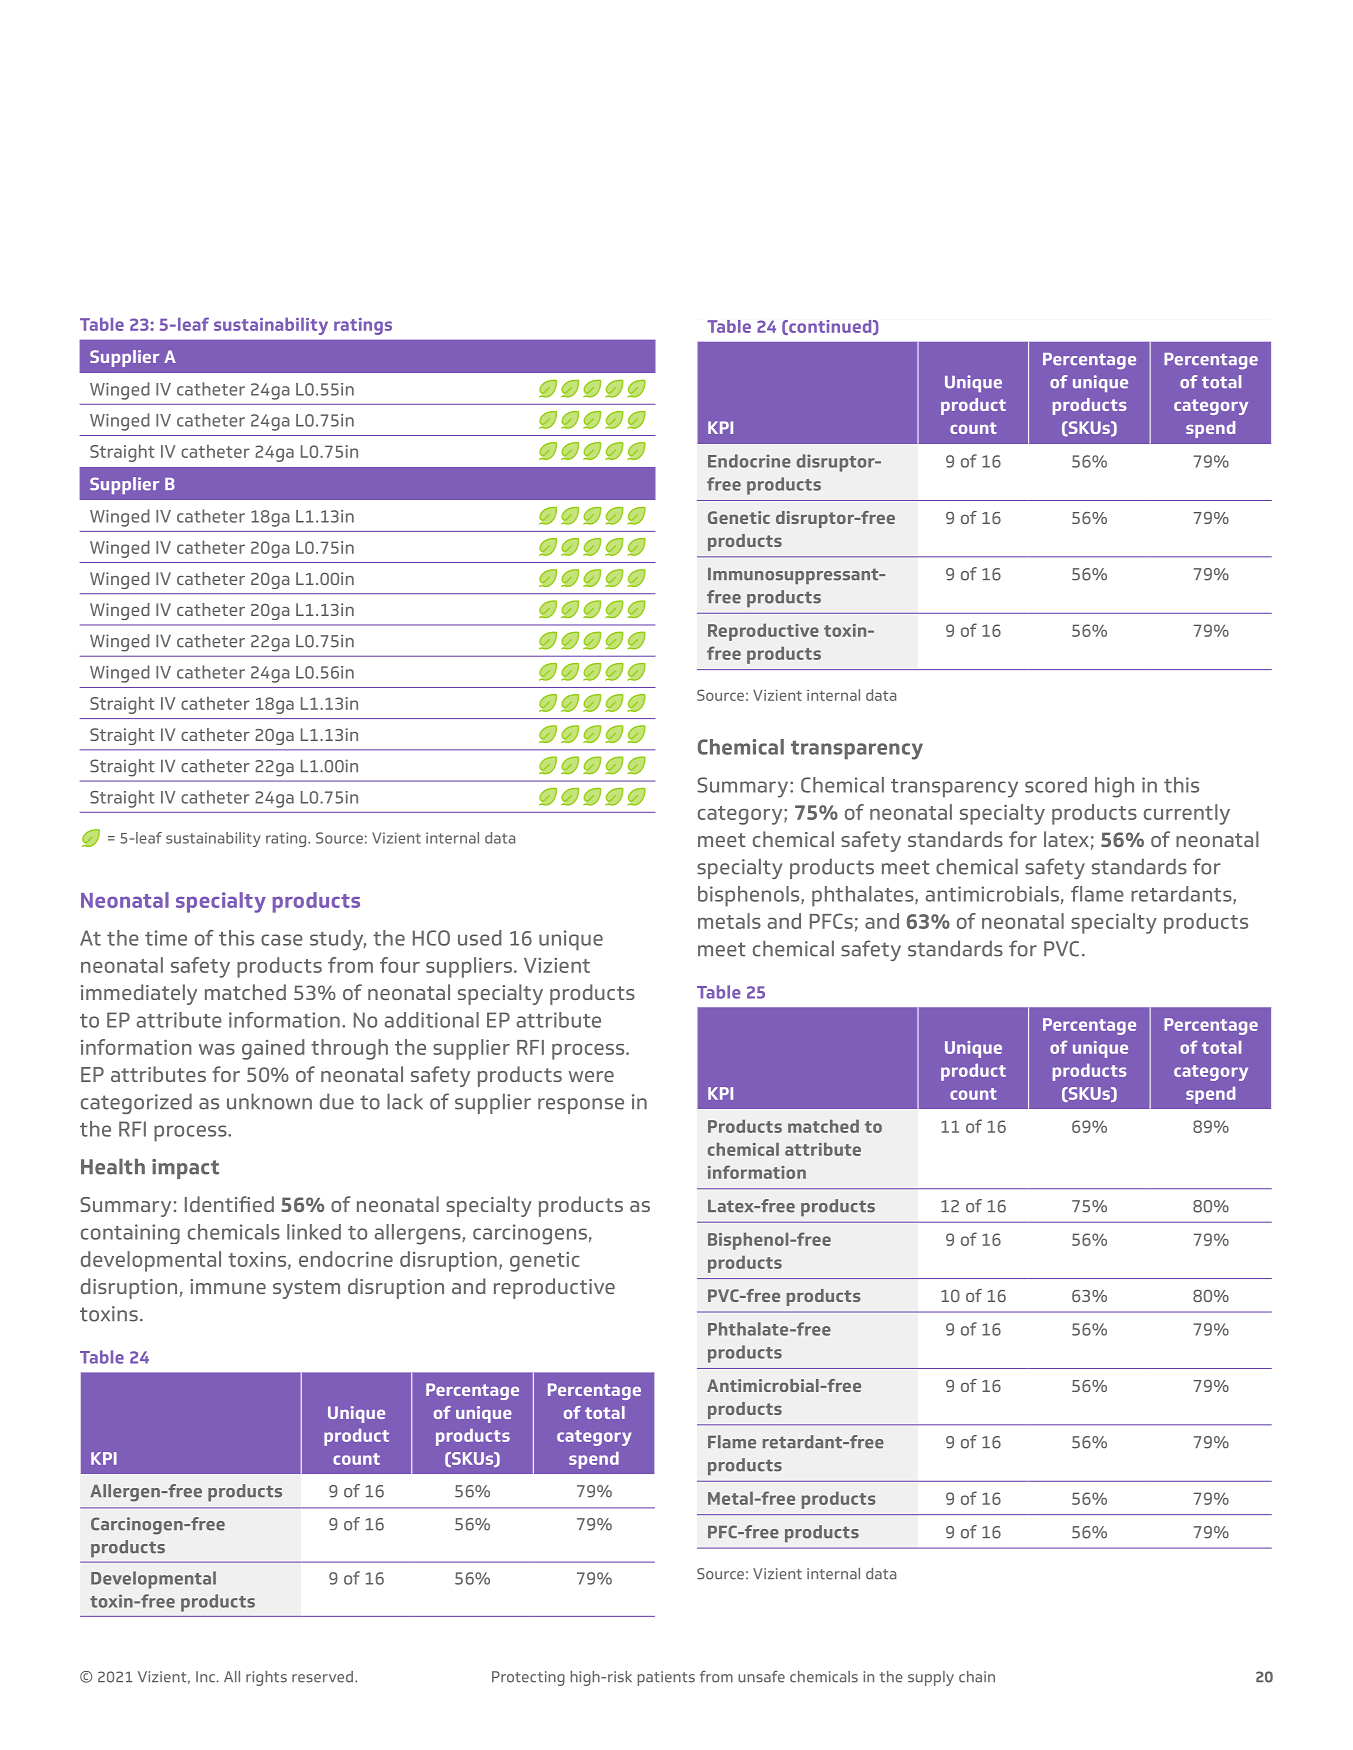  Describe the element at coordinates (479, 938) in the page. I see `used` at that location.
